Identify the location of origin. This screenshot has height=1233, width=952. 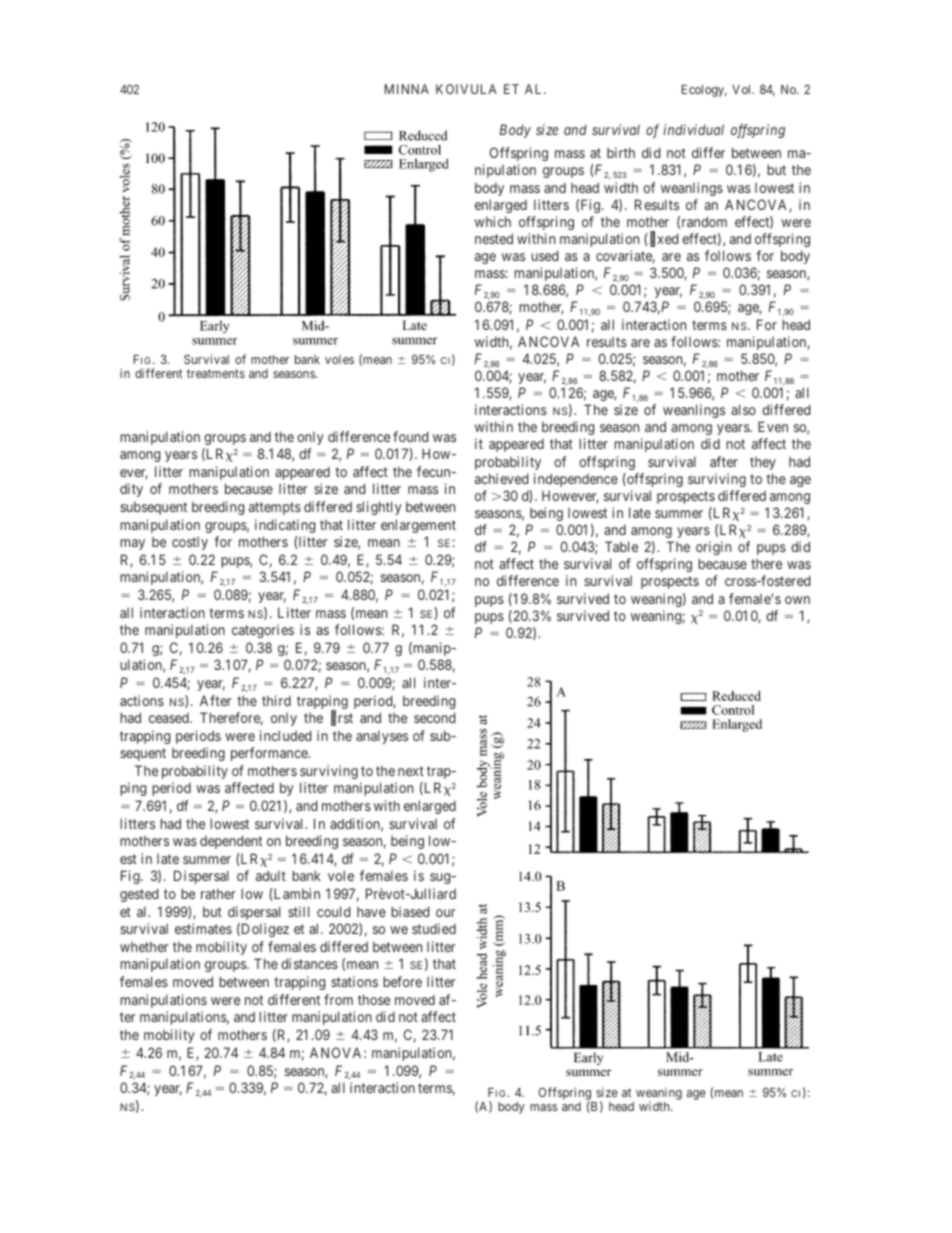
(713, 548).
